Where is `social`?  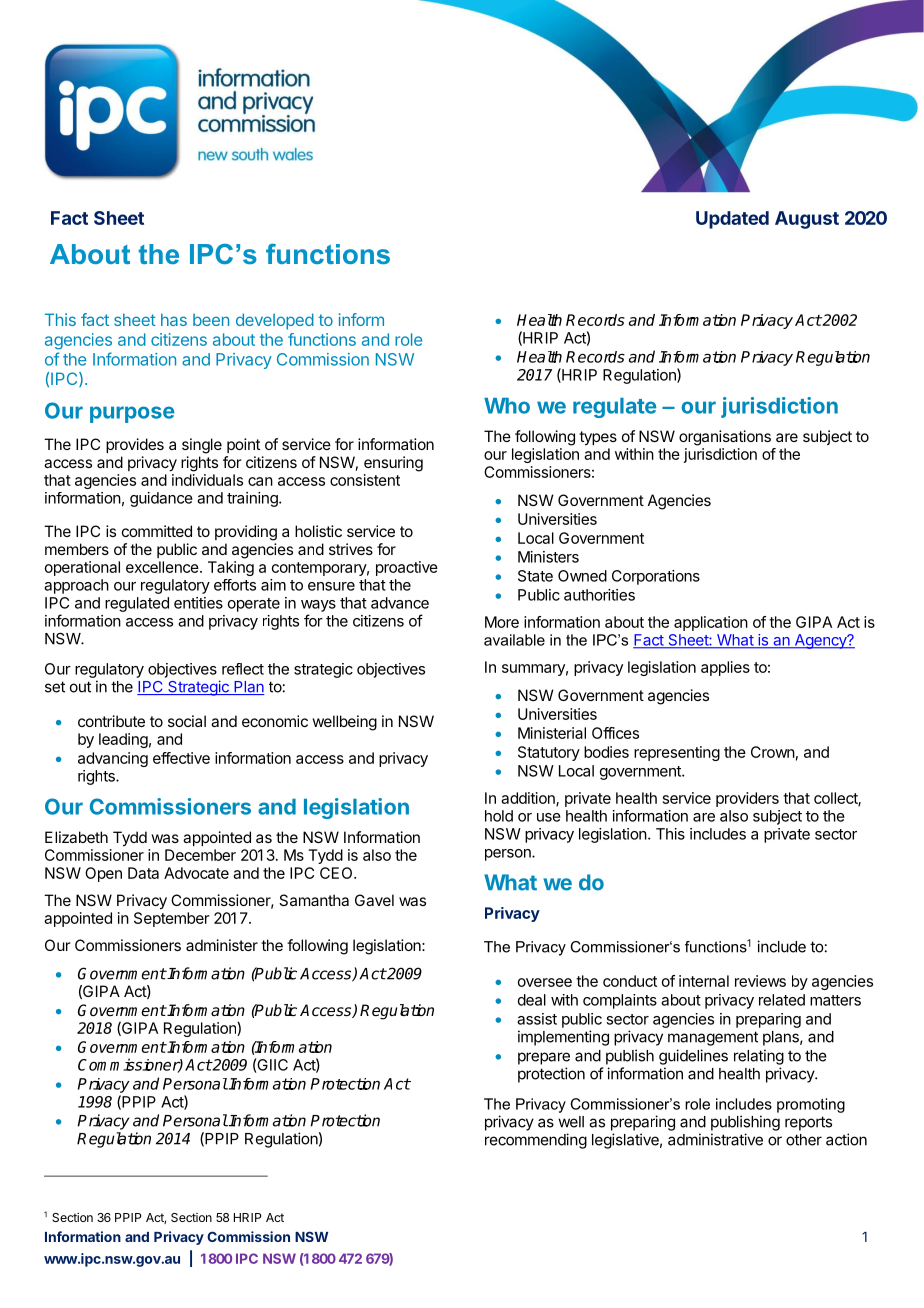 social is located at coordinates (187, 721).
